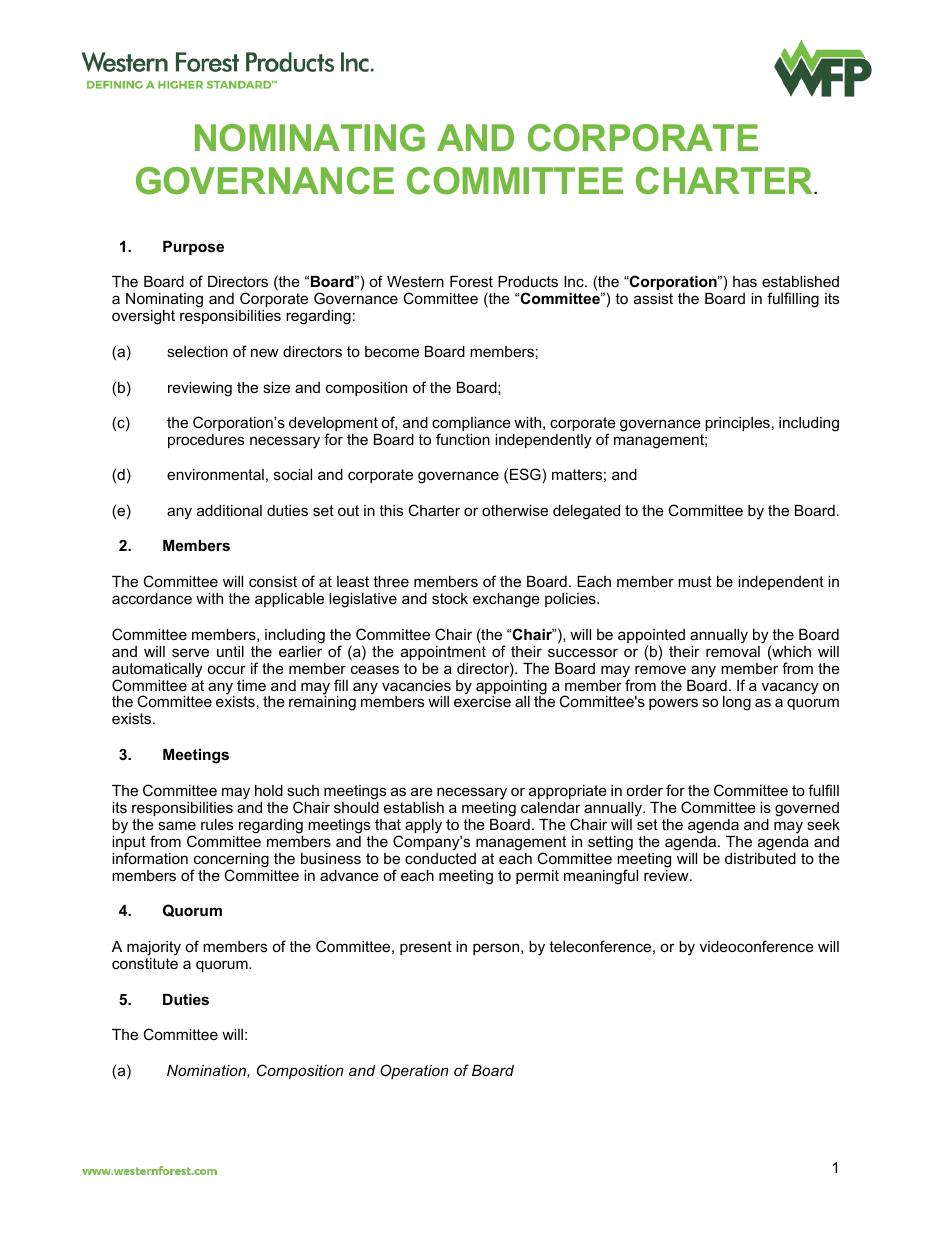  What do you see at coordinates (443, 653) in the document?
I see `appointment` at bounding box center [443, 653].
